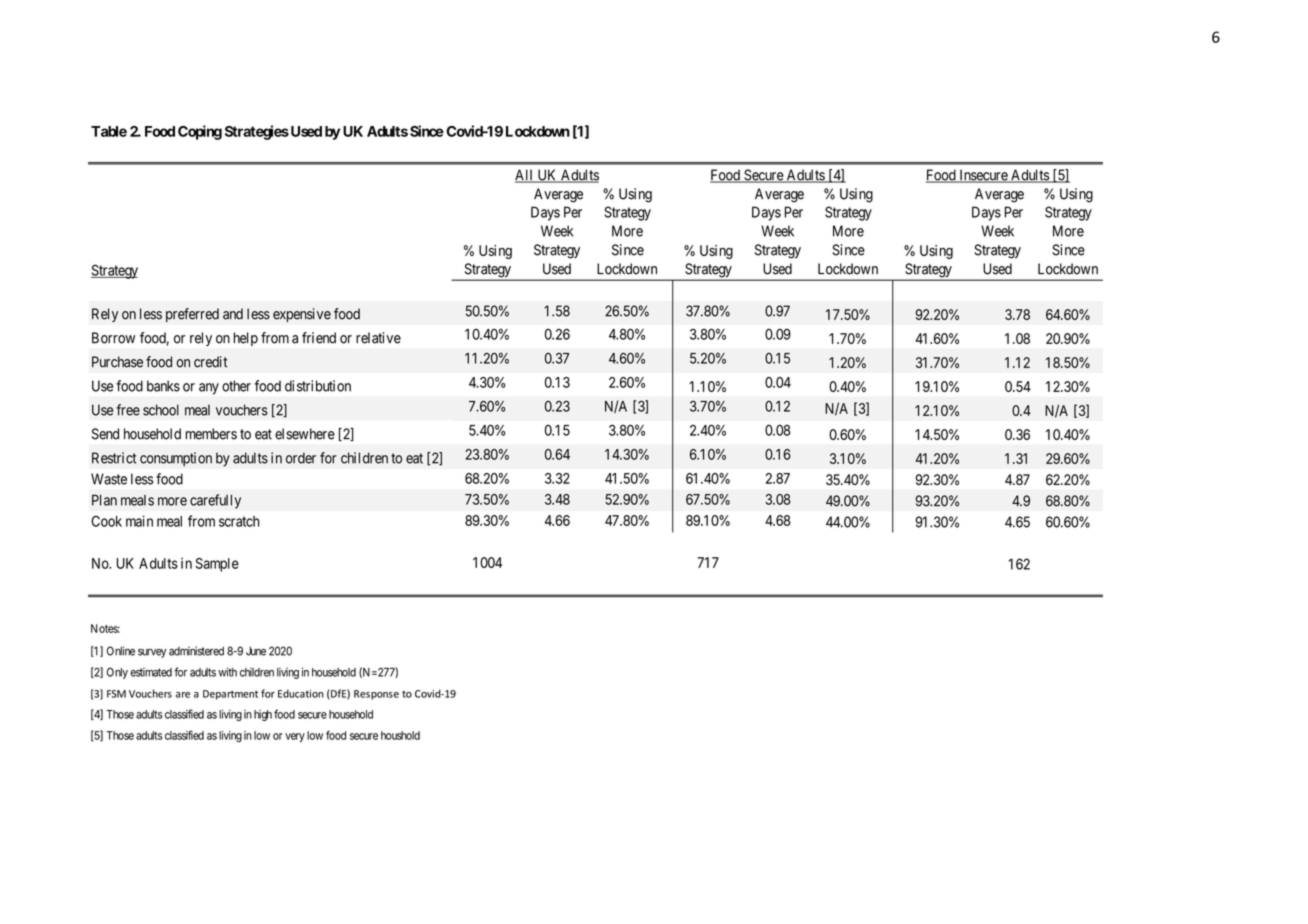  I want to click on FSM, so click(116, 694).
